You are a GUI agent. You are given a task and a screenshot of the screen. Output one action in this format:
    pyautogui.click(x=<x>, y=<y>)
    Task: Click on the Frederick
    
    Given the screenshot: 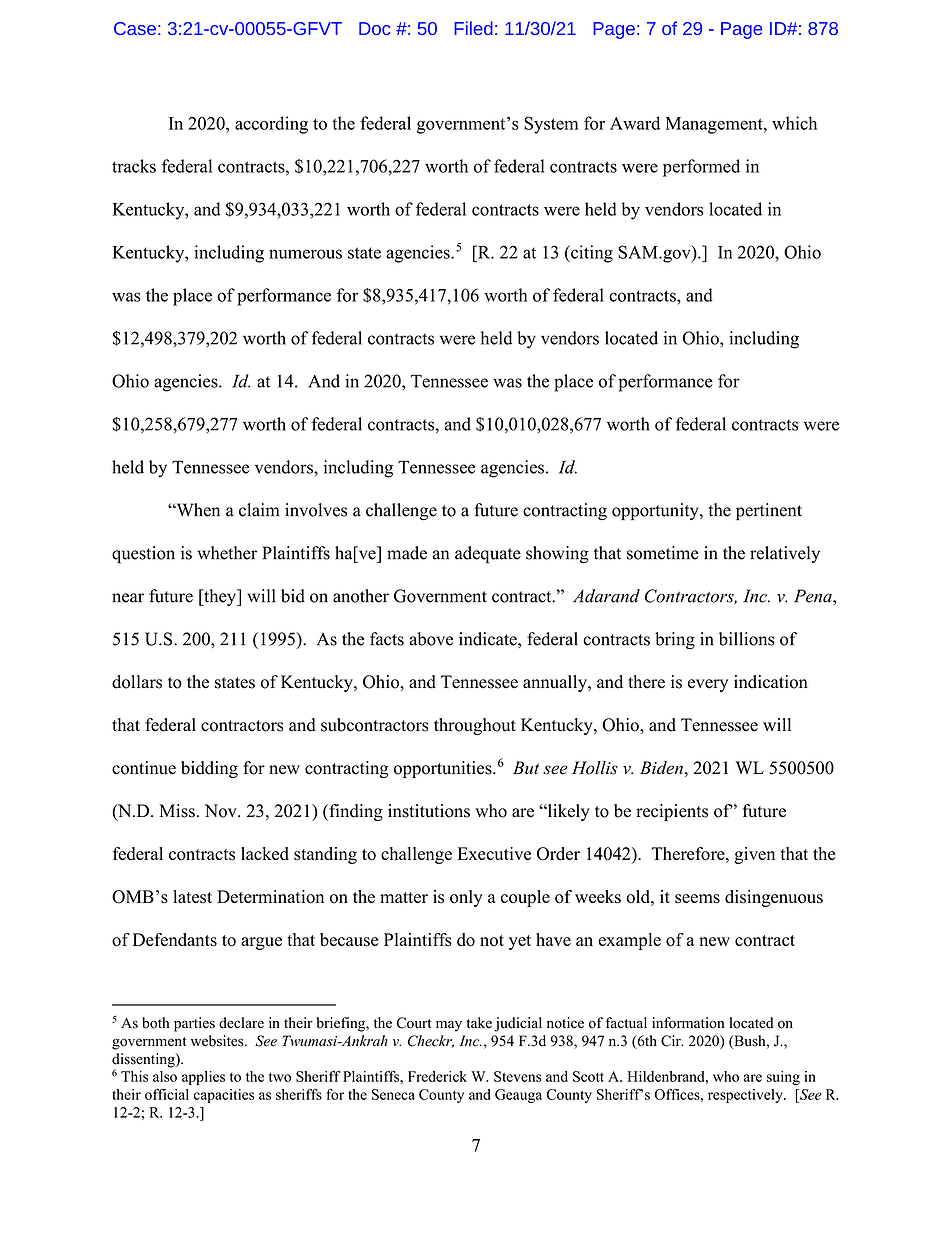 What is the action you would take?
    pyautogui.click(x=437, y=1076)
